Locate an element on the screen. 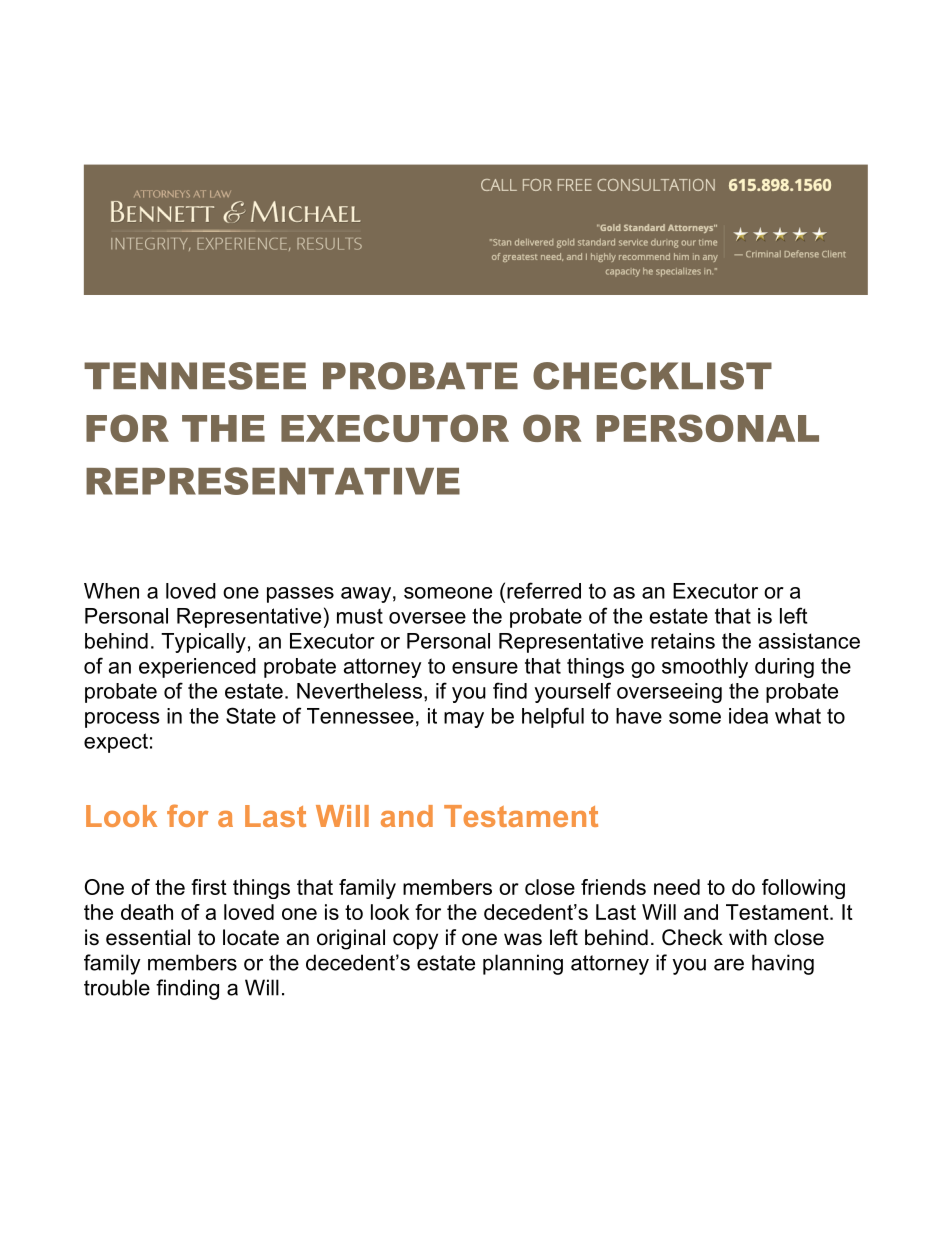 The image size is (952, 1233). retains is located at coordinates (683, 641).
